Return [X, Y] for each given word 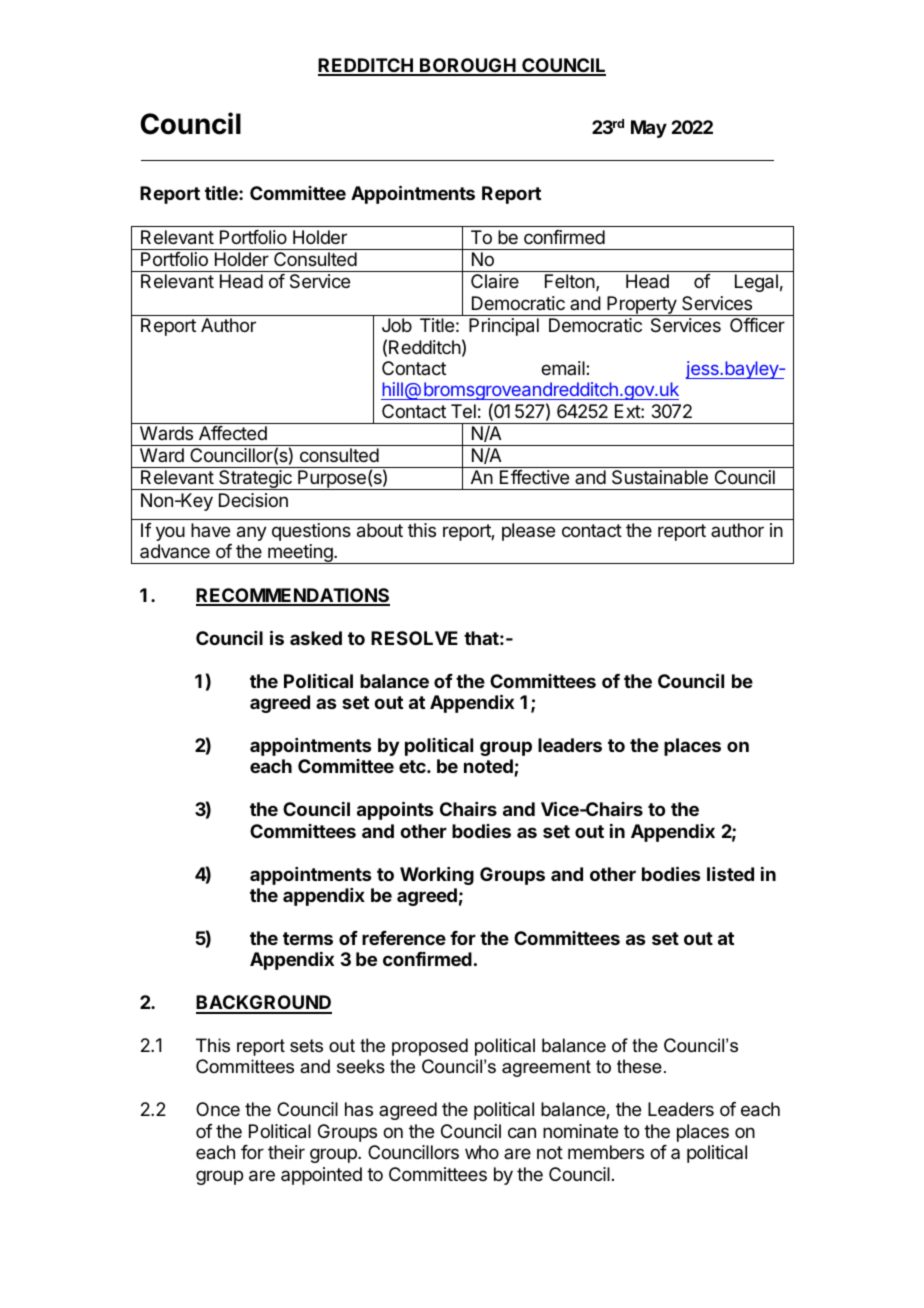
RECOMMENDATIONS [293, 596]
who [482, 1152]
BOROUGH [468, 66]
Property [642, 306]
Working [437, 876]
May [649, 129]
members [606, 1152]
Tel [463, 411]
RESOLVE [414, 638]
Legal [756, 283]
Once [218, 1109]
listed [730, 874]
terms [308, 938]
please [528, 532]
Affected [233, 433]
